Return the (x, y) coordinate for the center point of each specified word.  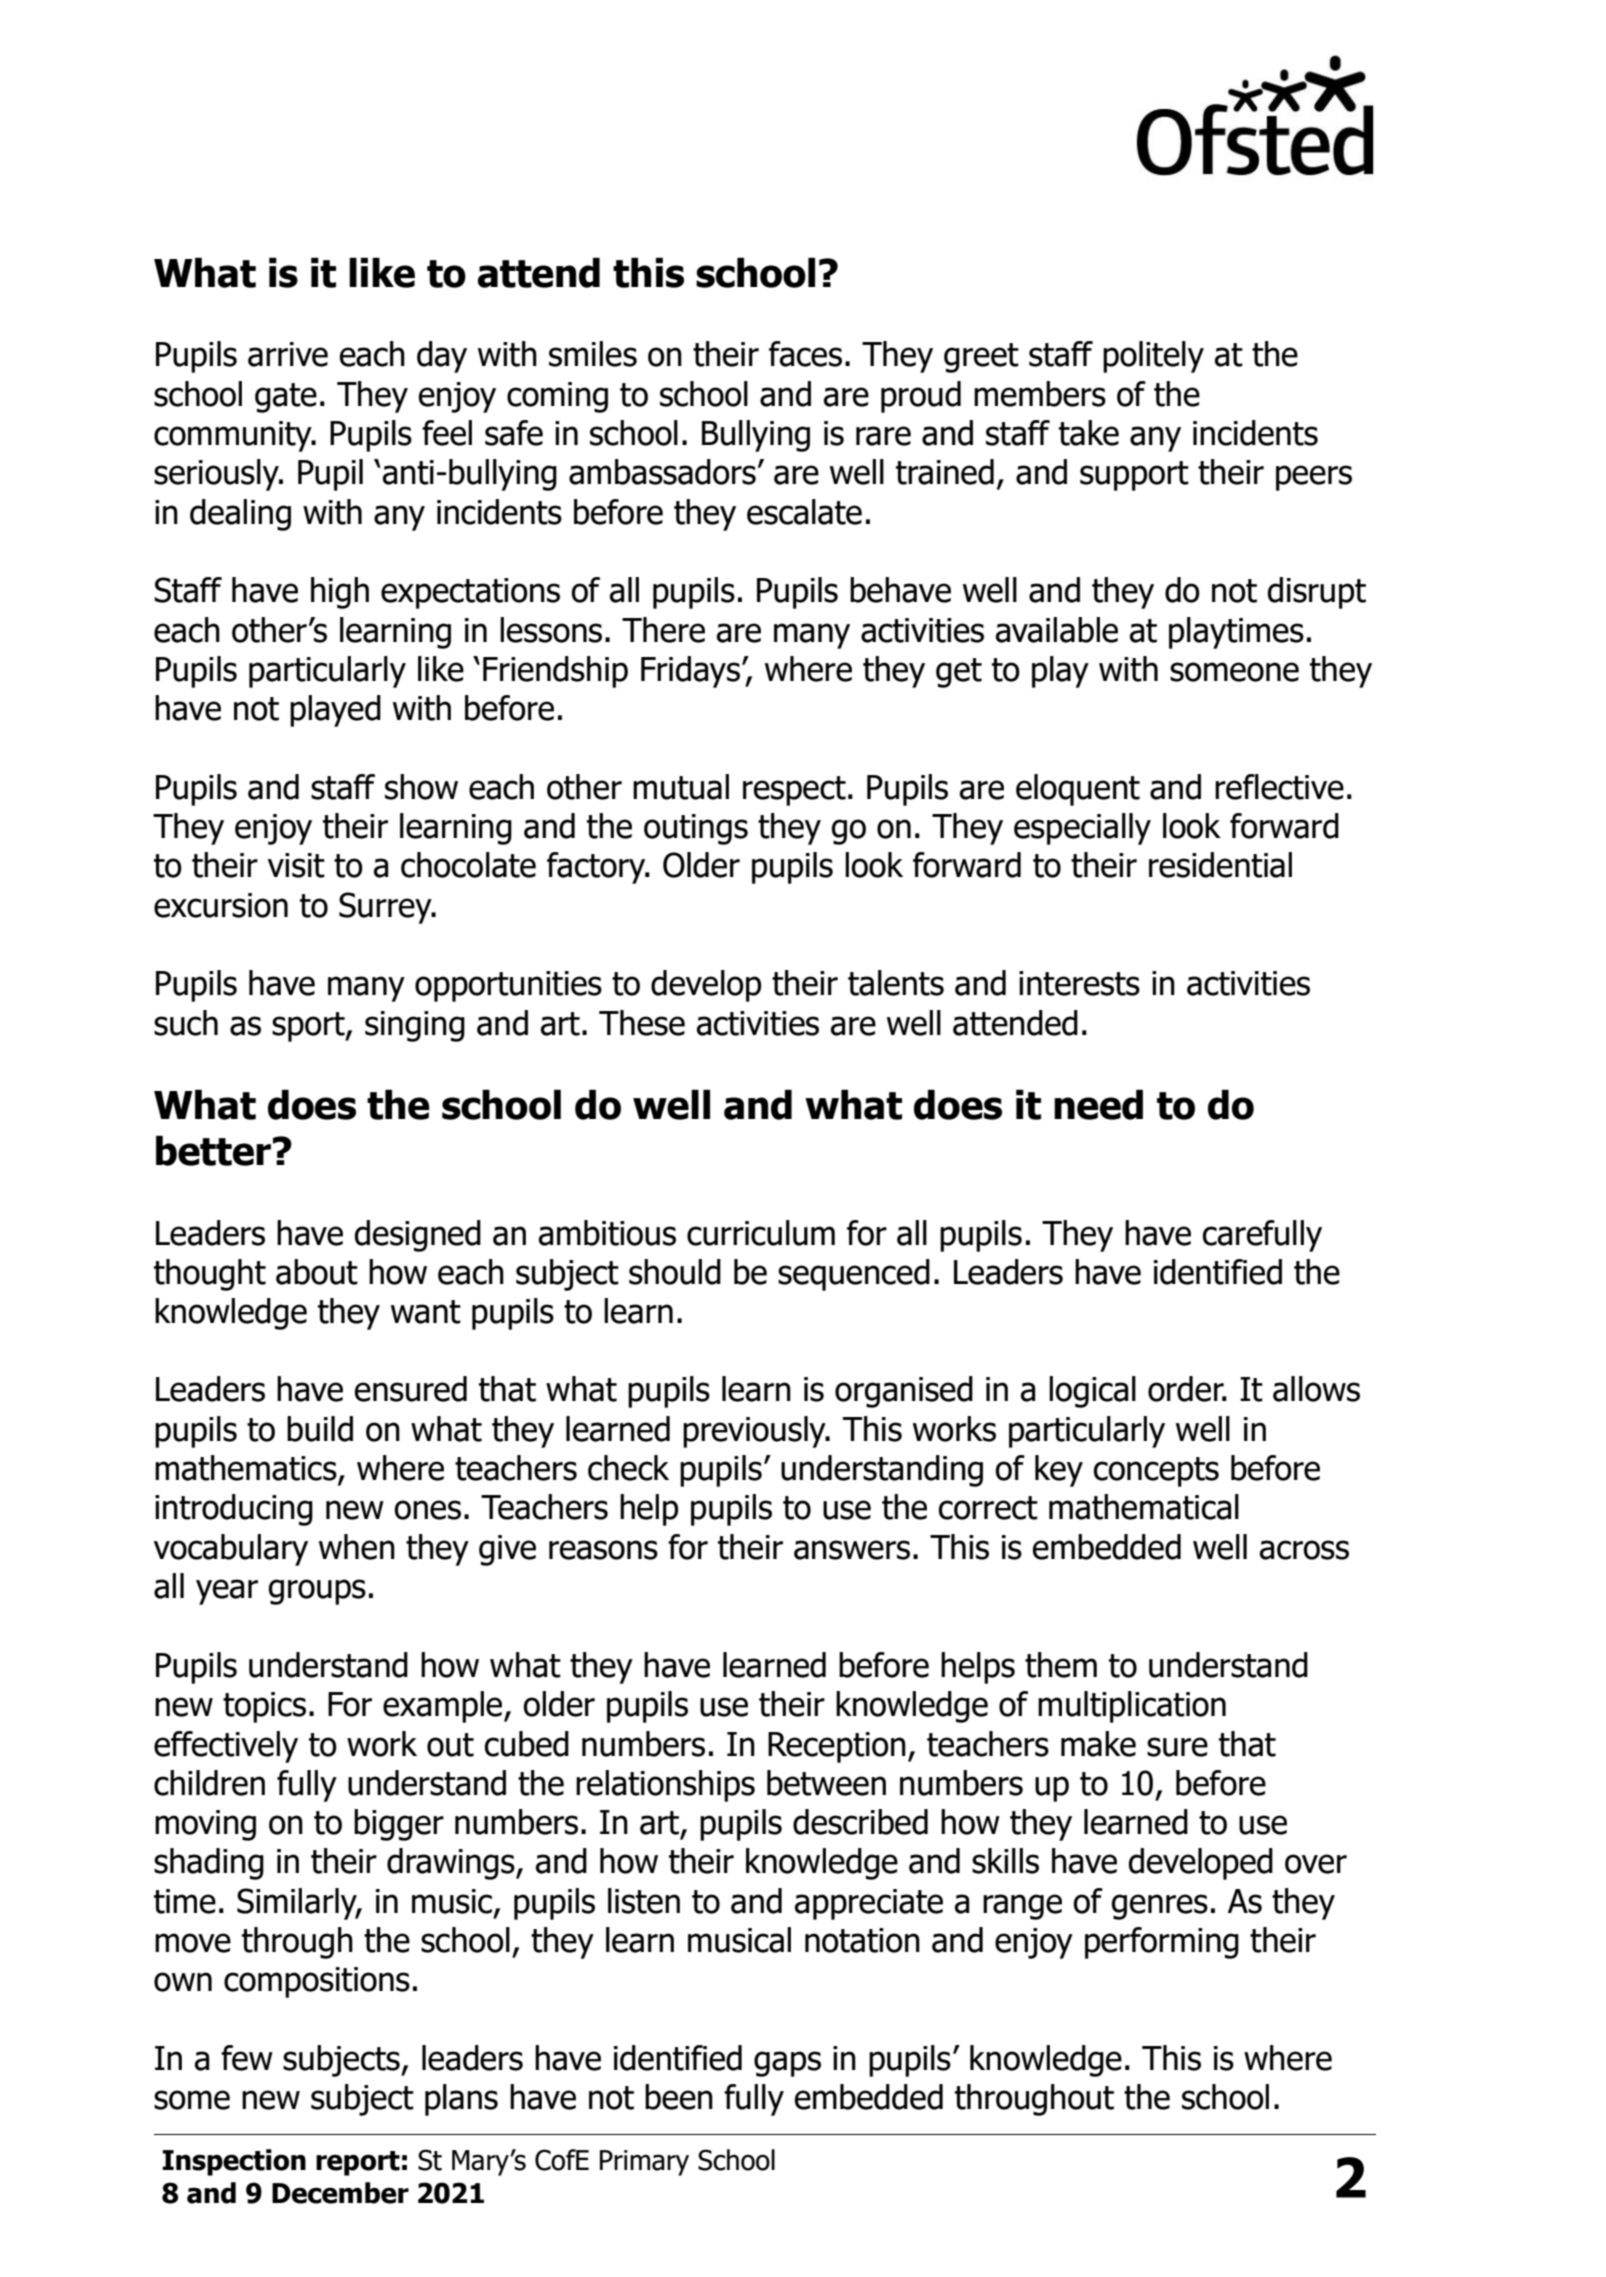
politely (1153, 357)
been (679, 2097)
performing (1162, 1943)
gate (286, 398)
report (358, 2163)
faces (805, 354)
